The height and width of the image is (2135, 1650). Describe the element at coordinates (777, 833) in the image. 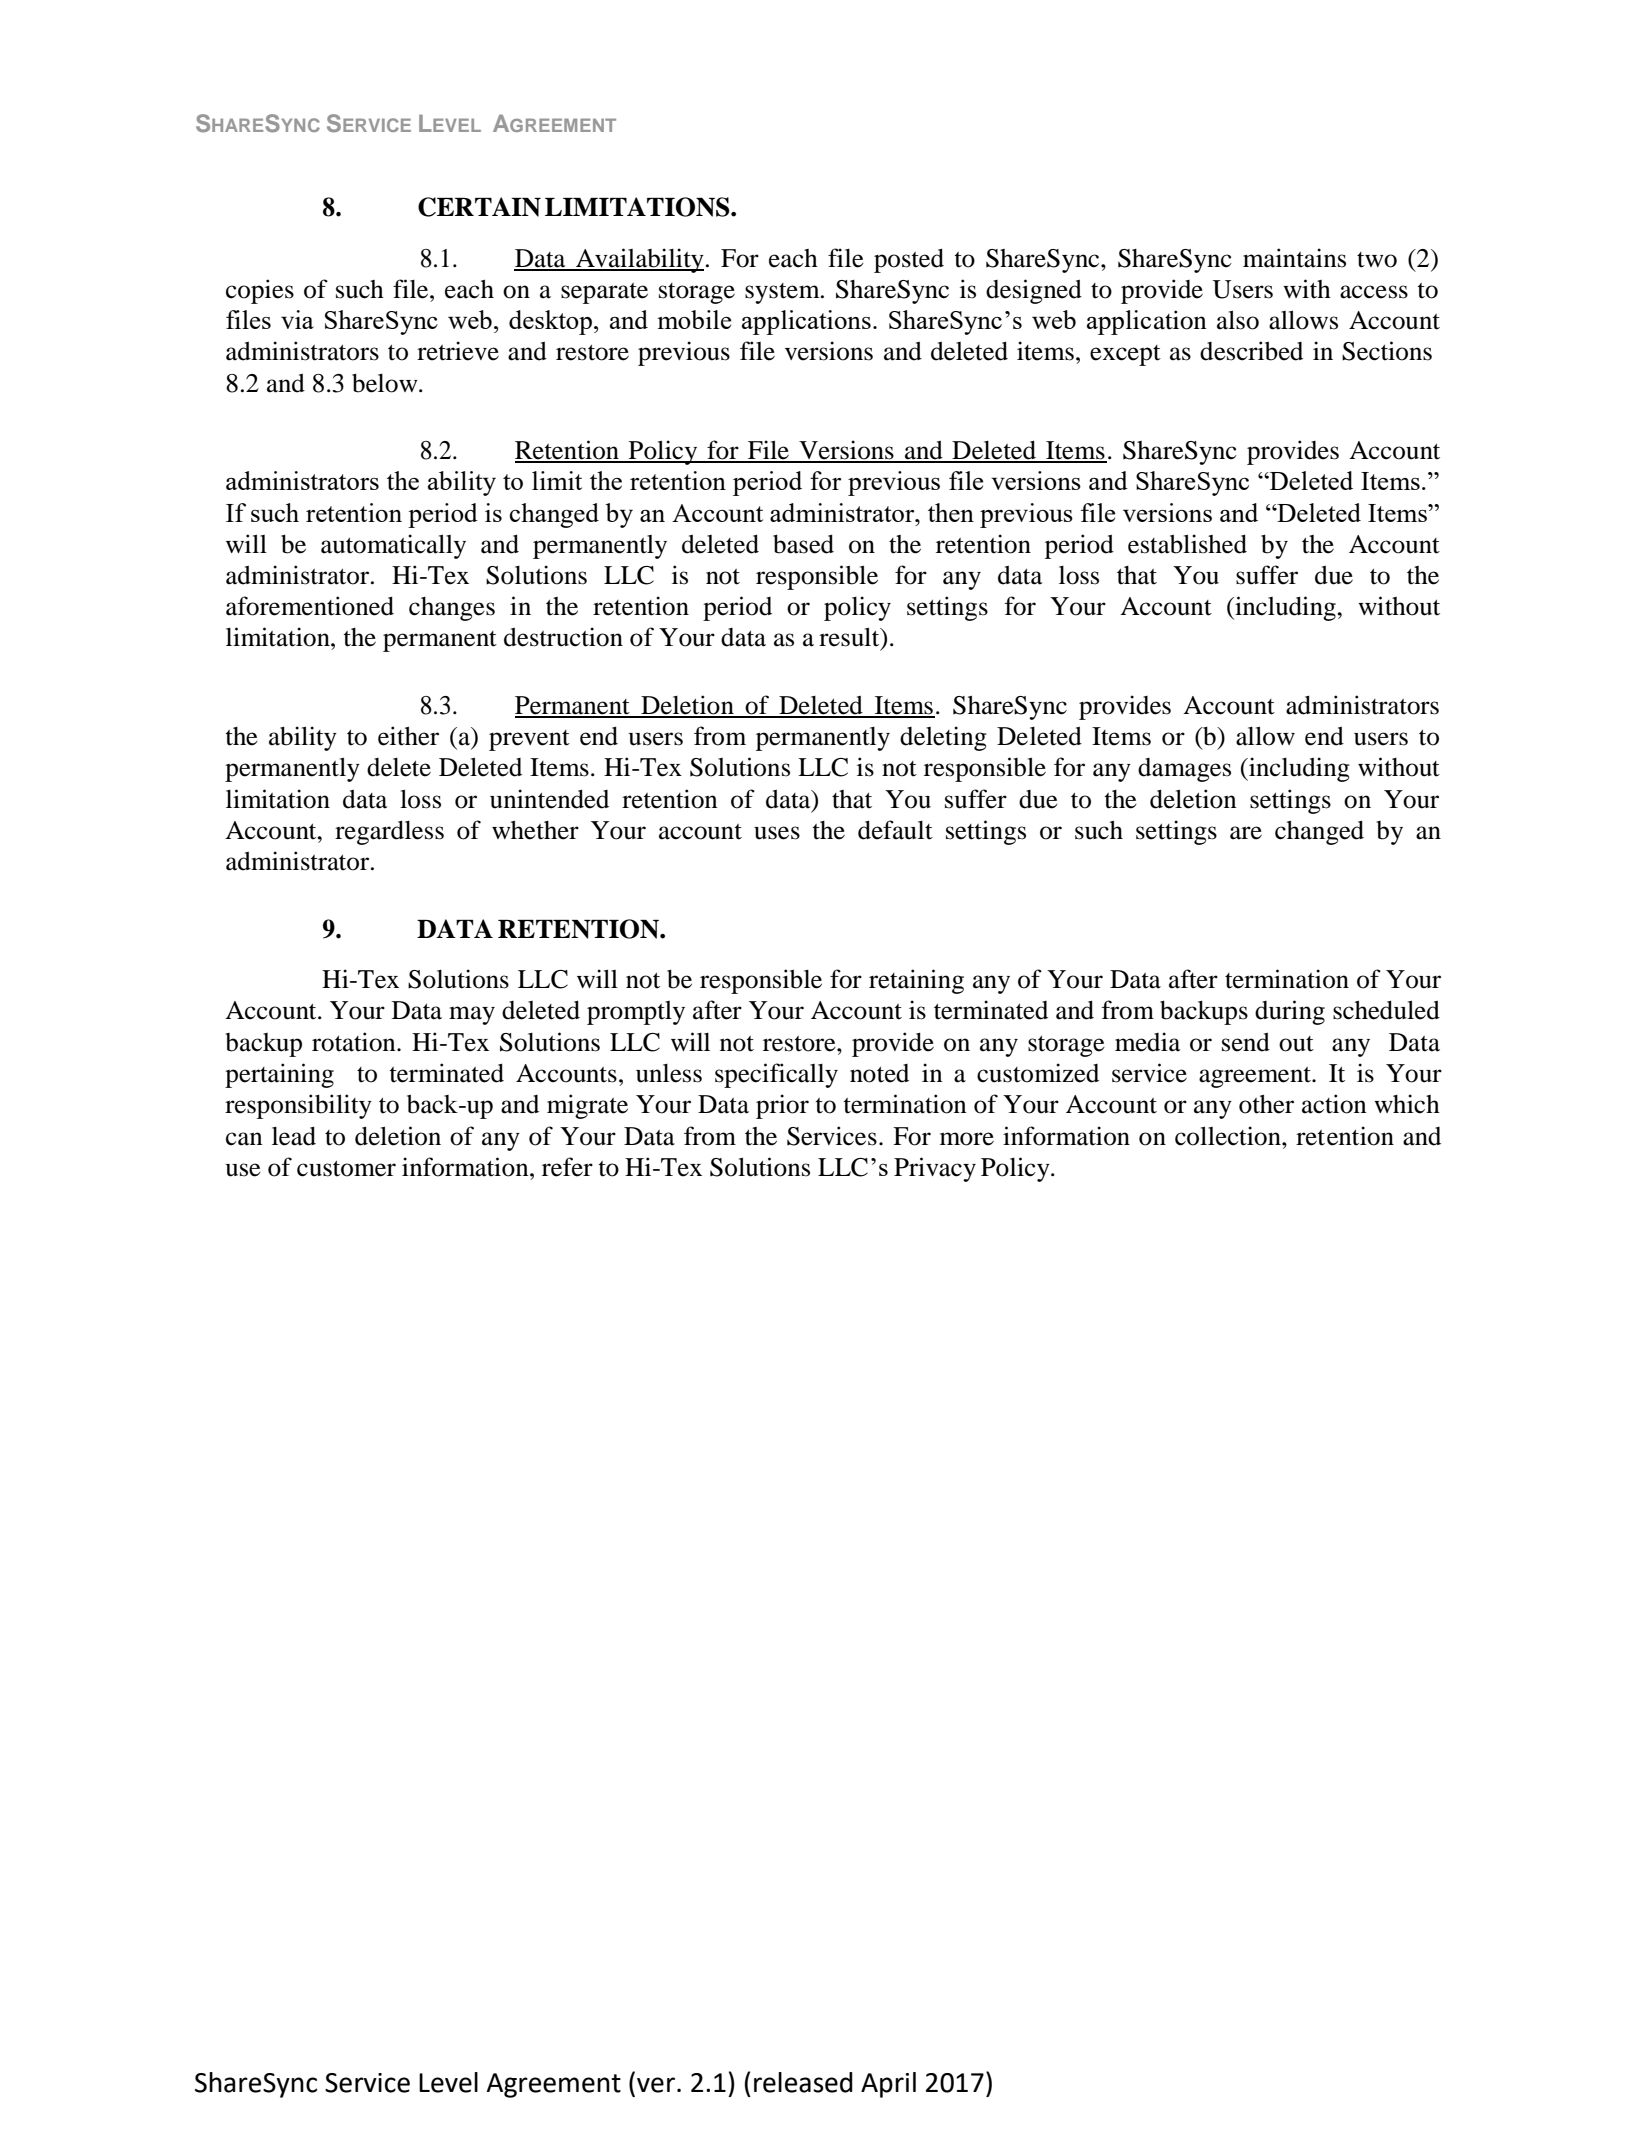

I see `uses` at that location.
